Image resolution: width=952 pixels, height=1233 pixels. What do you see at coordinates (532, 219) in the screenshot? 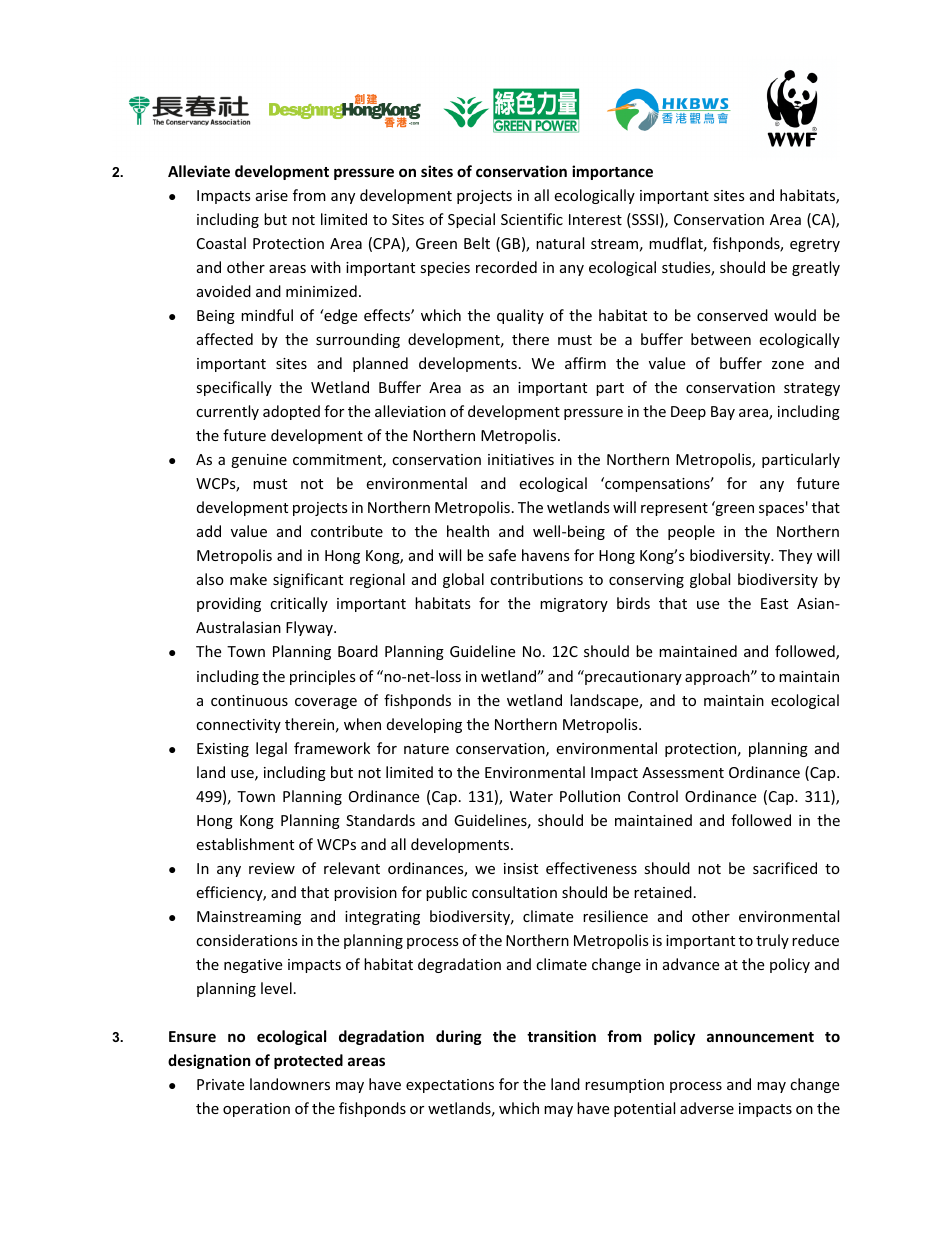
I see `Scientific` at bounding box center [532, 219].
